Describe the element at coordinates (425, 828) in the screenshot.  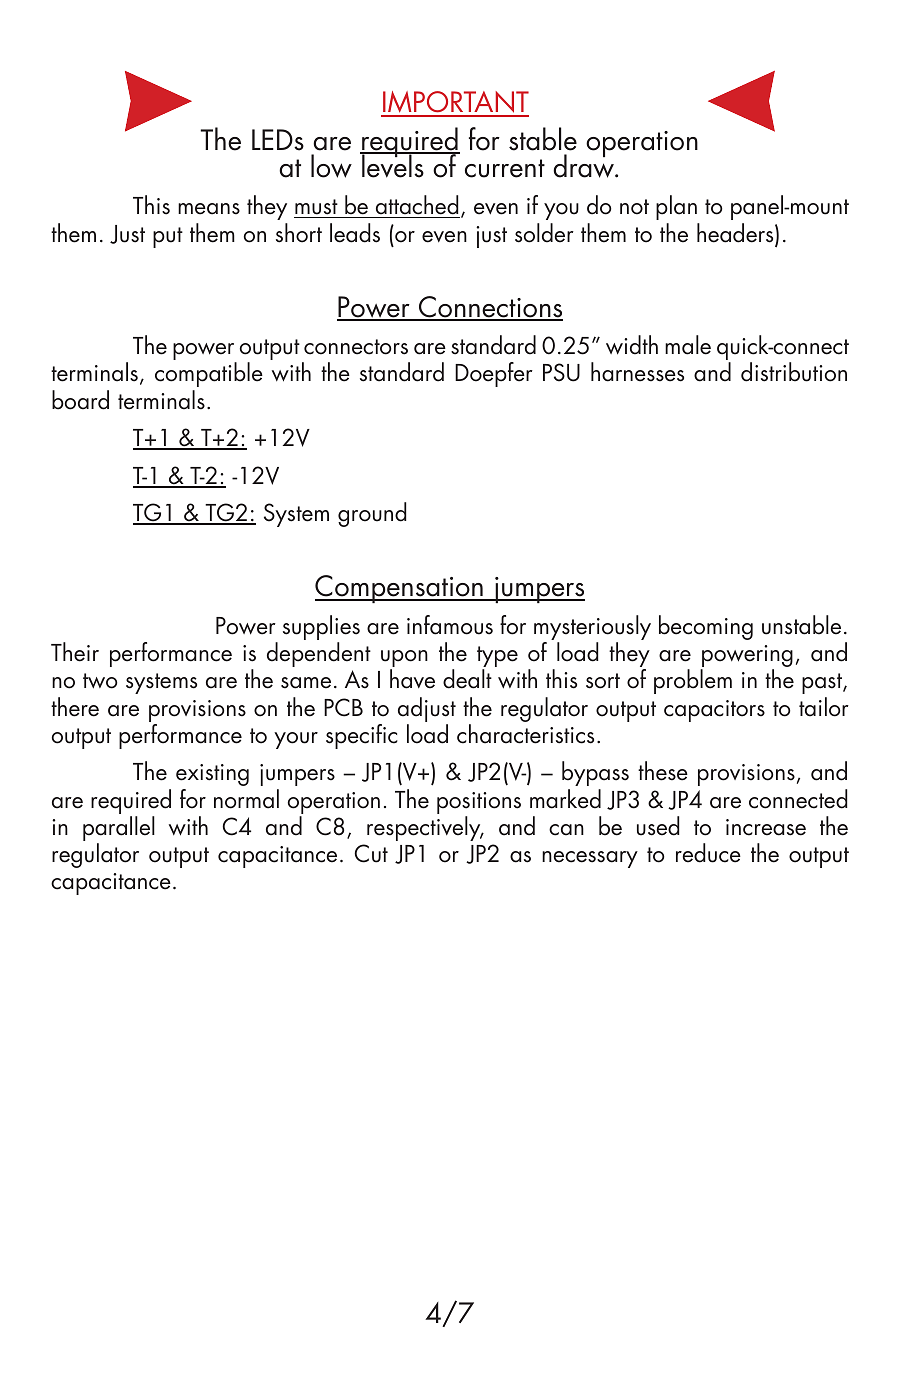
I see `respectively` at that location.
